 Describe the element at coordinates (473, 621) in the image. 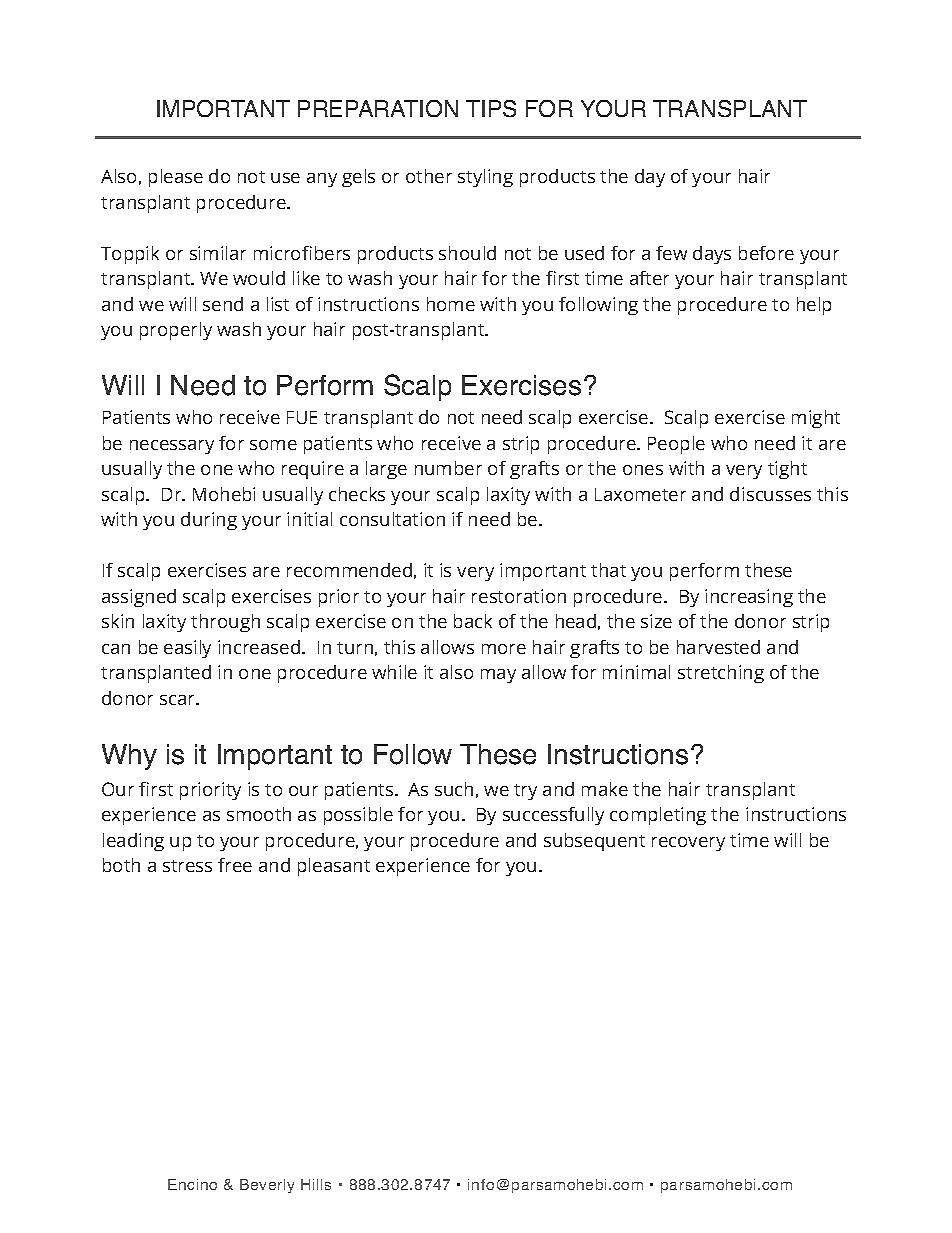

I see `back` at that location.
